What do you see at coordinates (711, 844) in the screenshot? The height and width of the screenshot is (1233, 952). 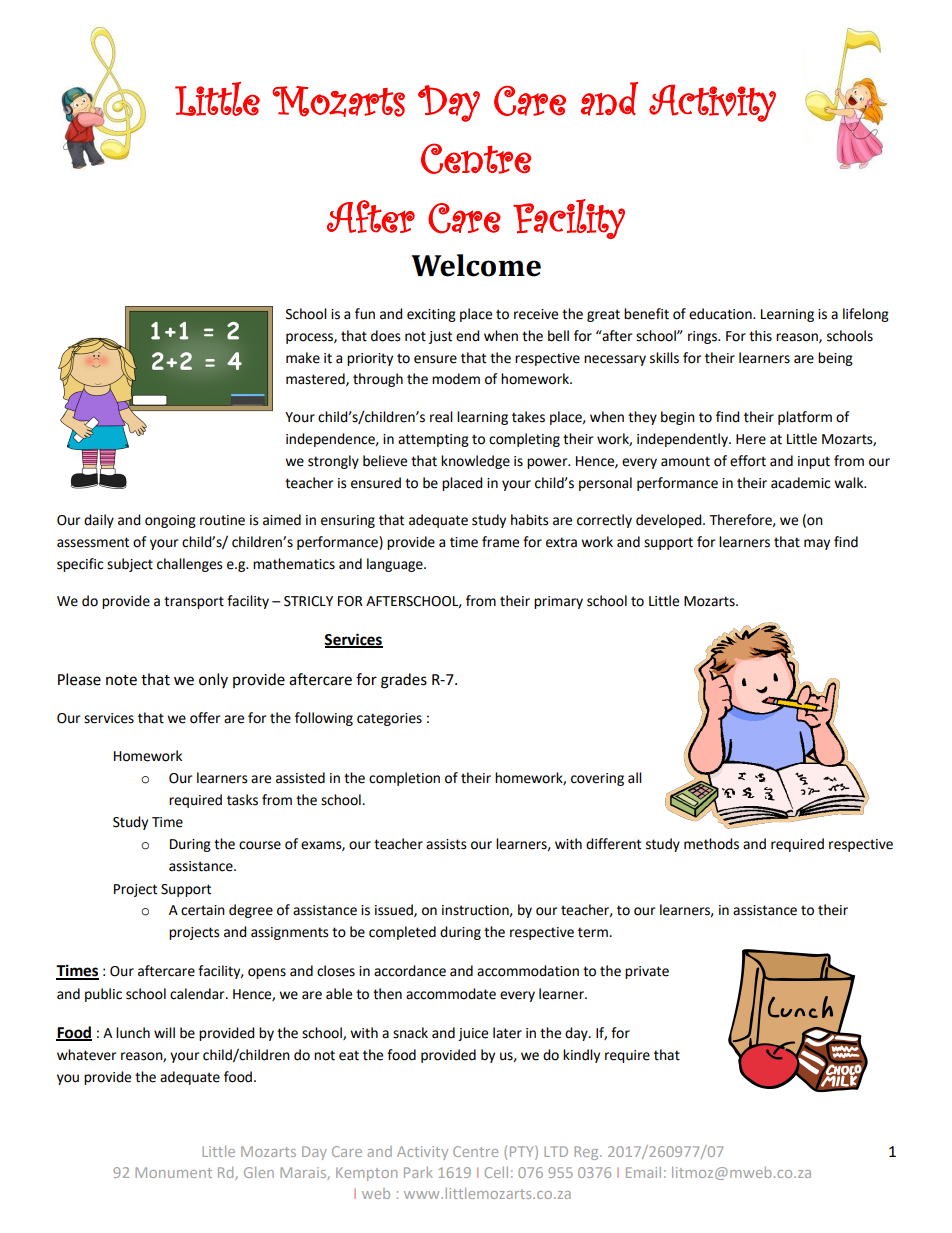 I see `methods` at bounding box center [711, 844].
